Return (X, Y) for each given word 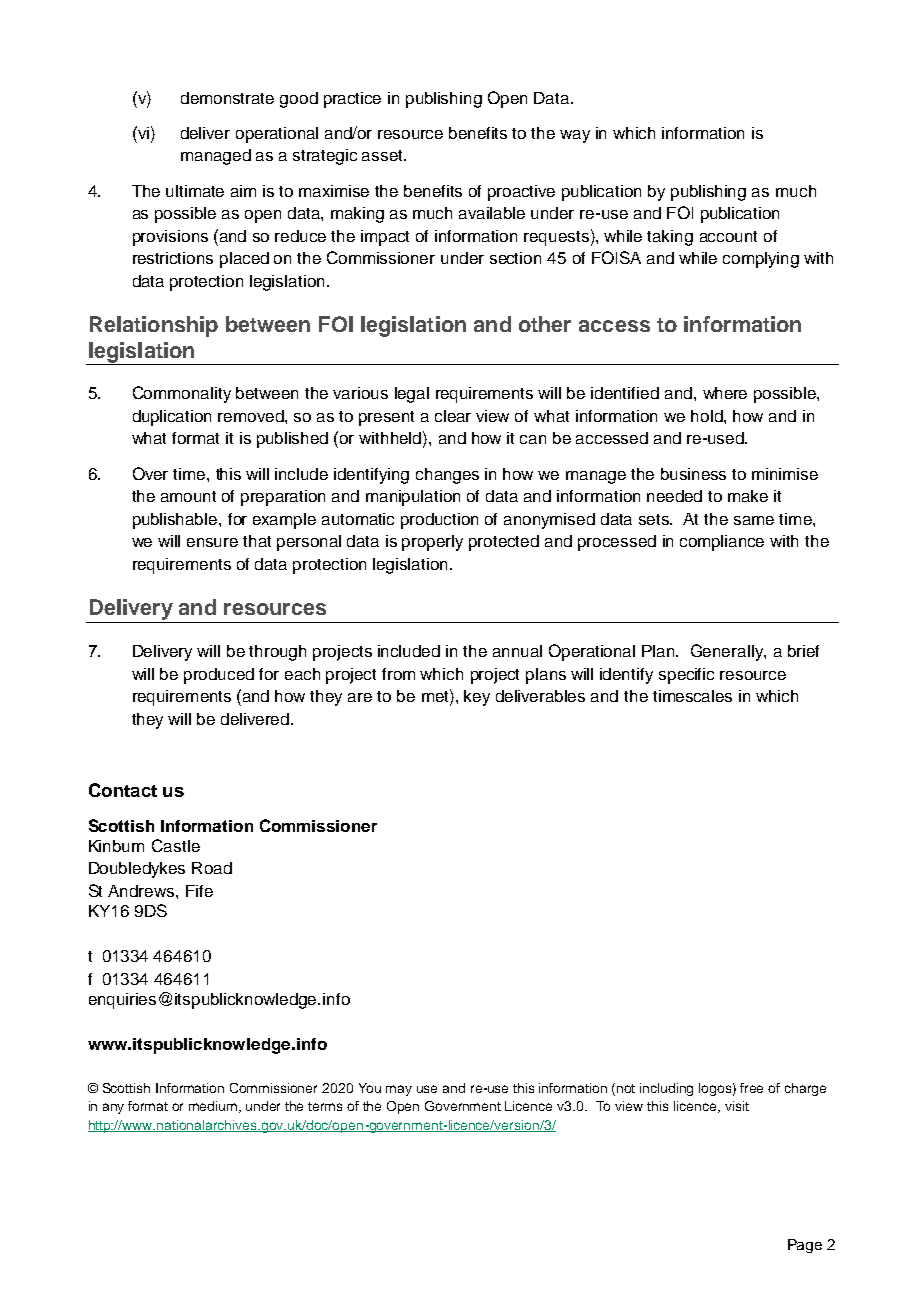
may (399, 1090)
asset (383, 155)
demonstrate (227, 98)
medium (214, 1107)
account (728, 236)
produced (219, 676)
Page (805, 1246)
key (477, 698)
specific (686, 676)
